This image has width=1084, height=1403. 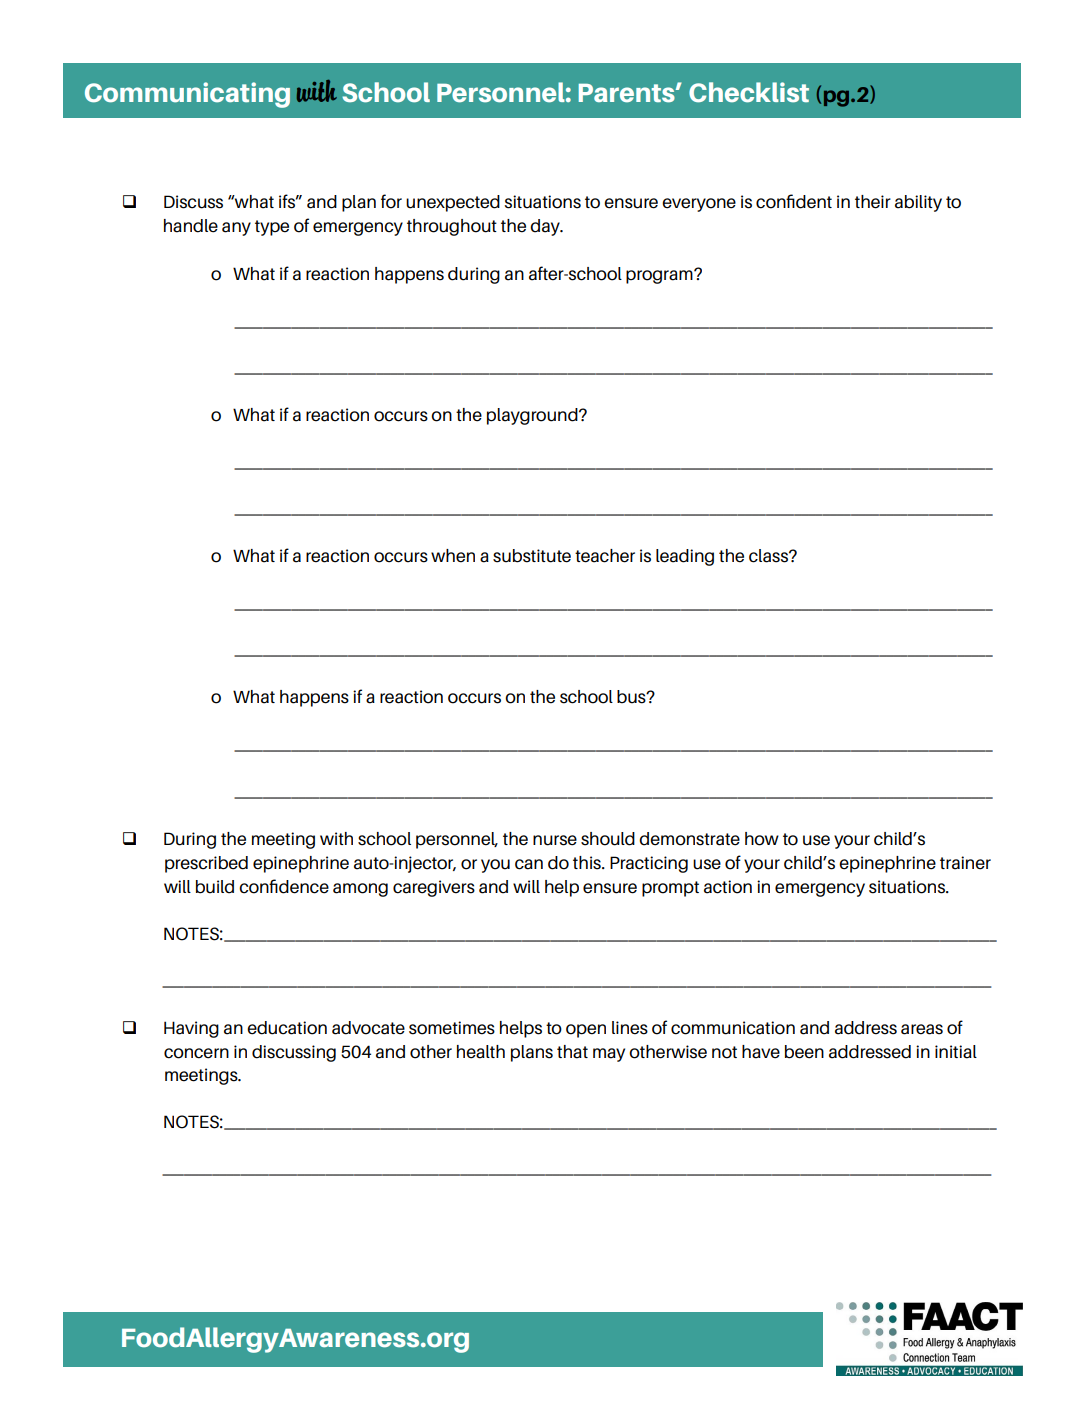 What do you see at coordinates (555, 840) in the image?
I see `nurse` at bounding box center [555, 840].
